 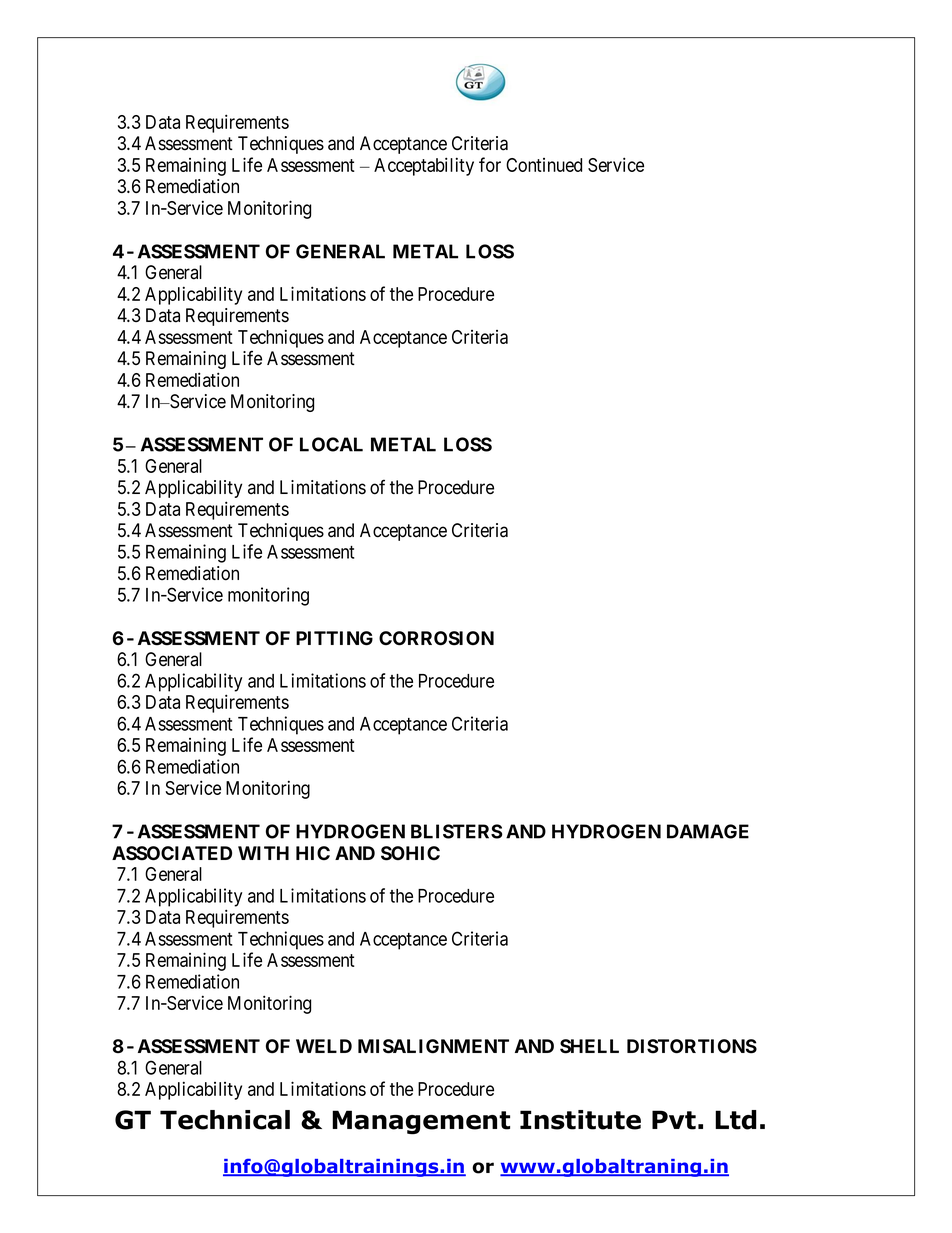 What do you see at coordinates (436, 638) in the document?
I see `CORROSION` at bounding box center [436, 638].
